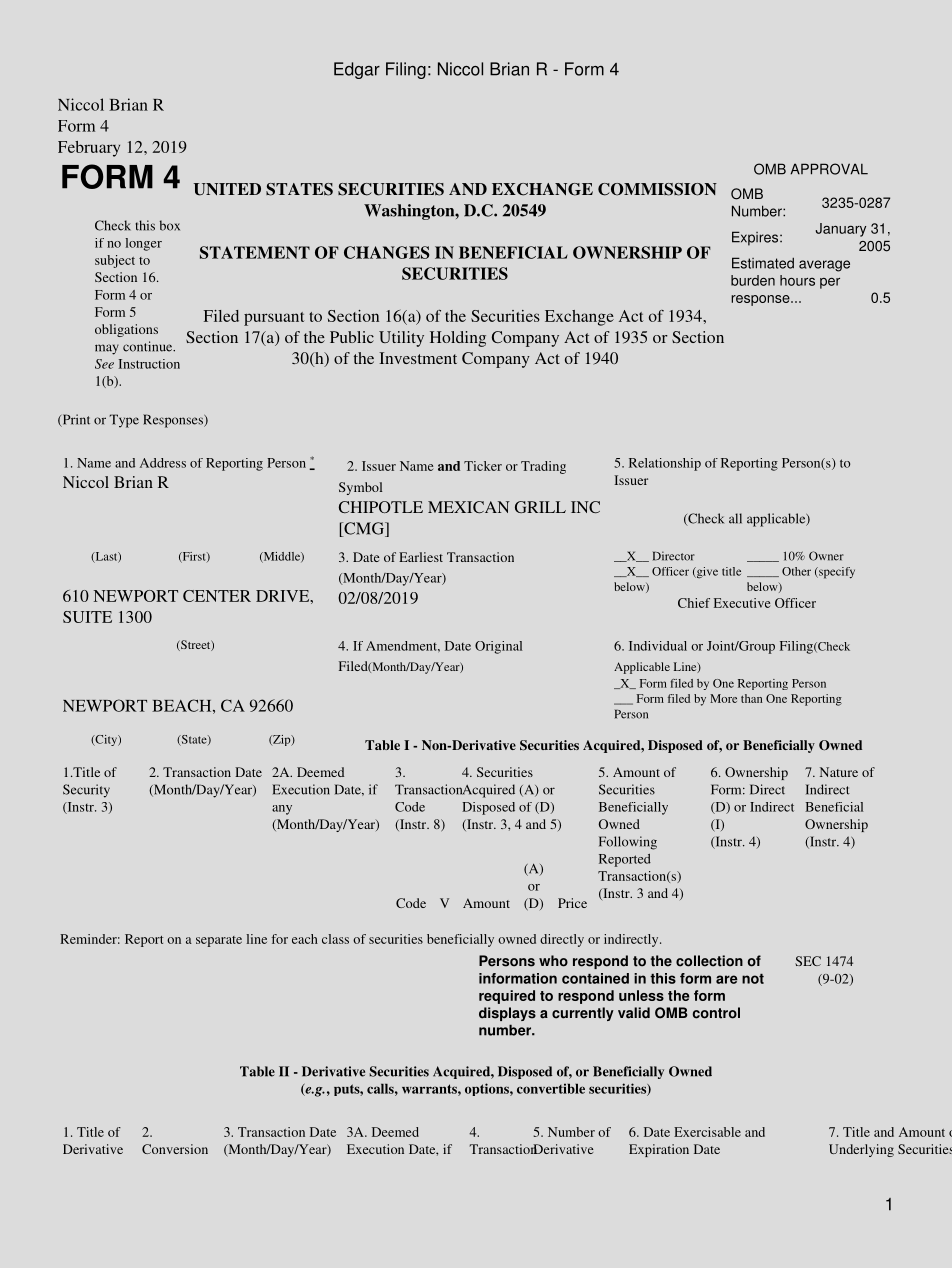  What do you see at coordinates (357, 70) in the document?
I see `Edgar` at bounding box center [357, 70].
